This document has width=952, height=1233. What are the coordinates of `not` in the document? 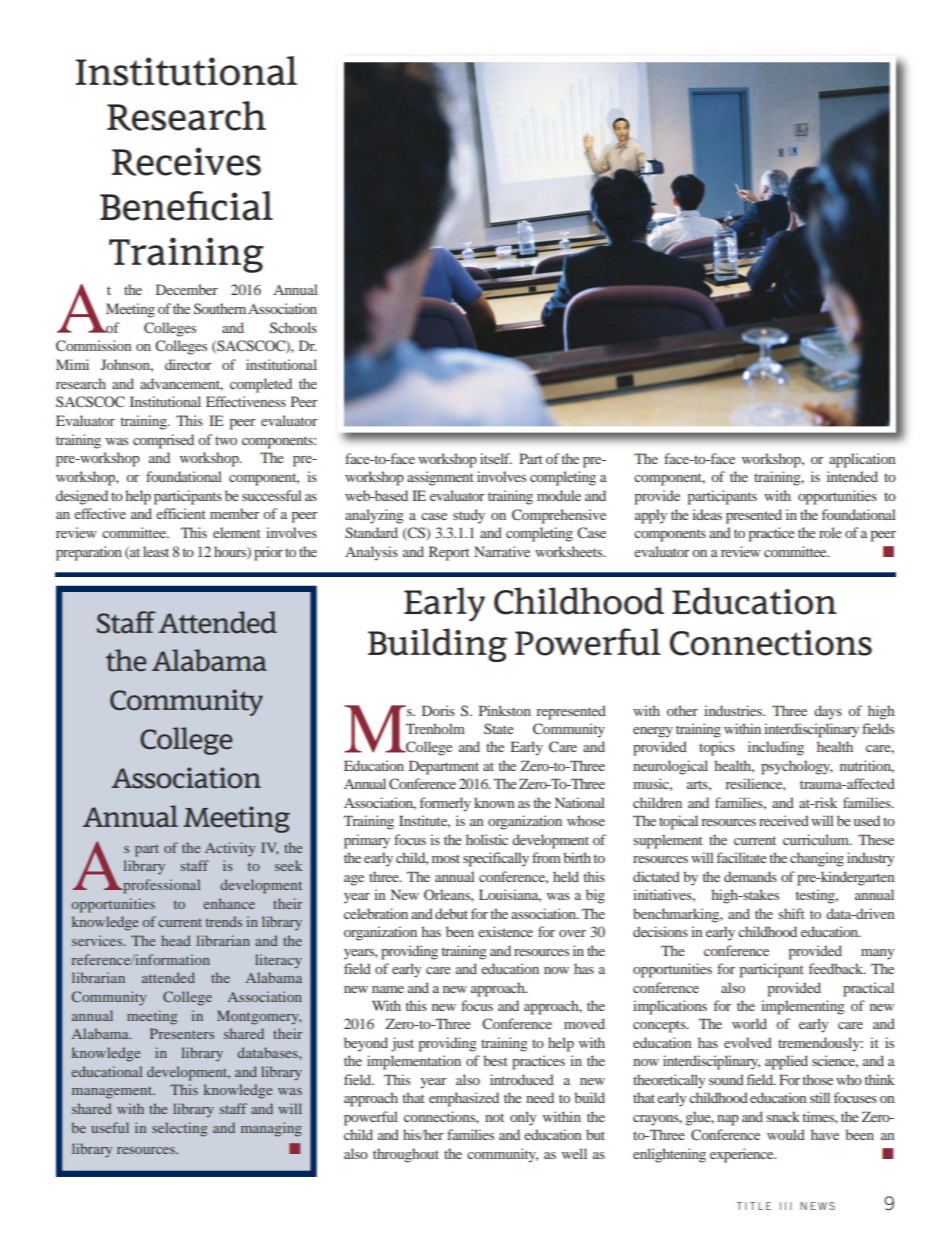 It's located at (494, 1117).
